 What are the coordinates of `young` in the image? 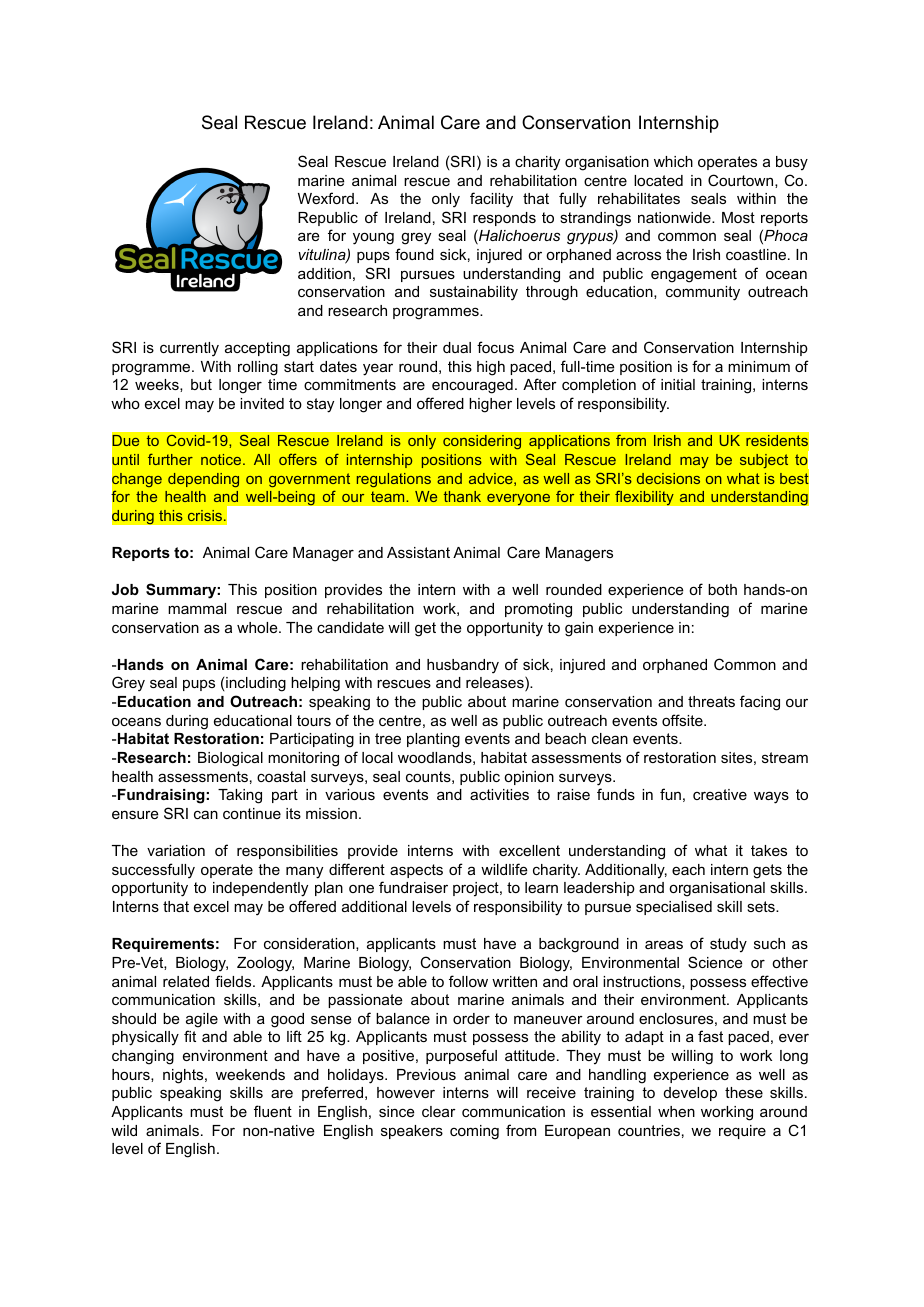 It's located at (373, 238).
